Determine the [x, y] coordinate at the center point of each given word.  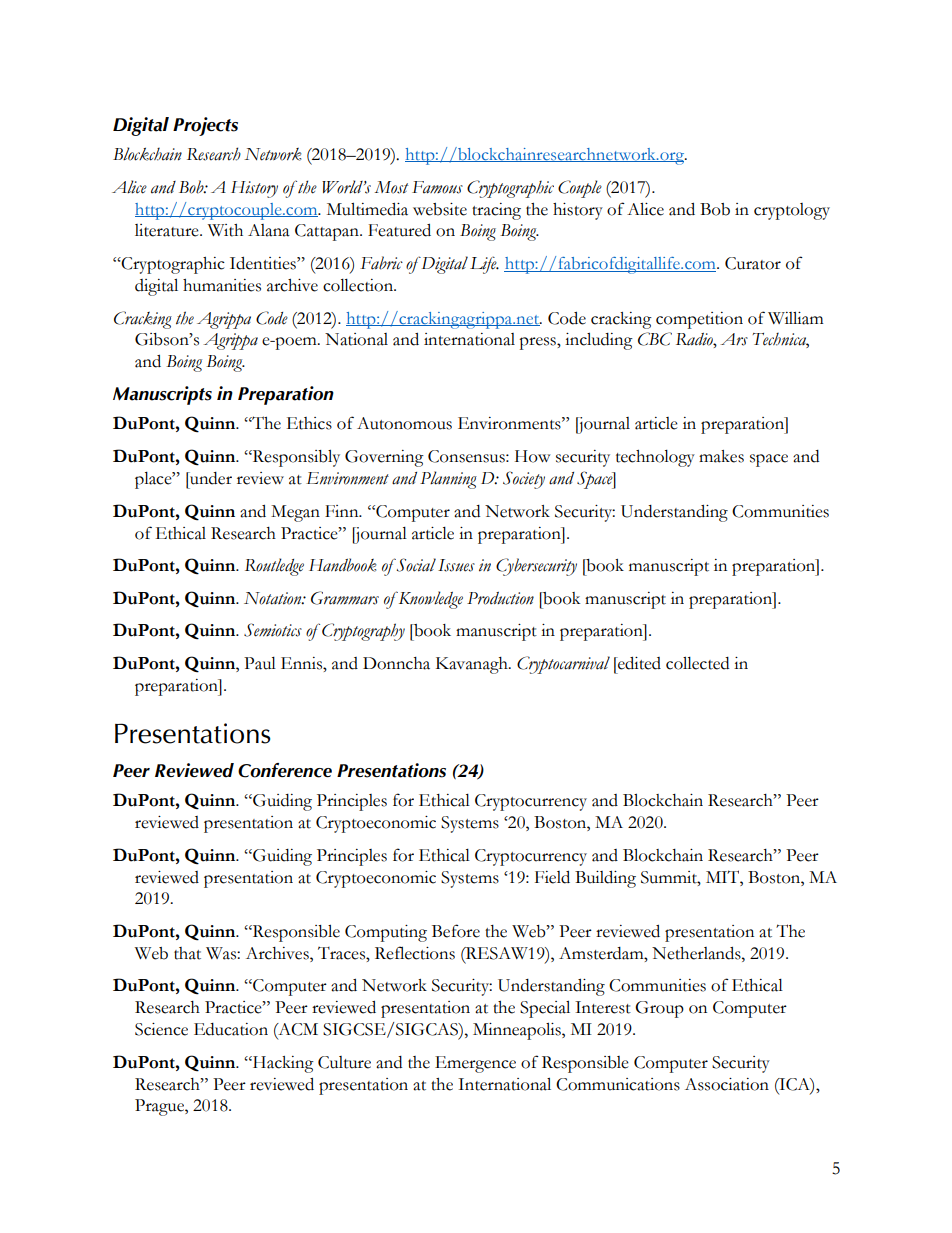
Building [605, 879]
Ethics [309, 423]
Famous [437, 187]
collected [697, 663]
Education [231, 1029]
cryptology [792, 211]
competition [699, 320]
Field [552, 877]
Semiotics [273, 630]
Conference [285, 770]
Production [500, 598]
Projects [205, 126]
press [538, 343]
